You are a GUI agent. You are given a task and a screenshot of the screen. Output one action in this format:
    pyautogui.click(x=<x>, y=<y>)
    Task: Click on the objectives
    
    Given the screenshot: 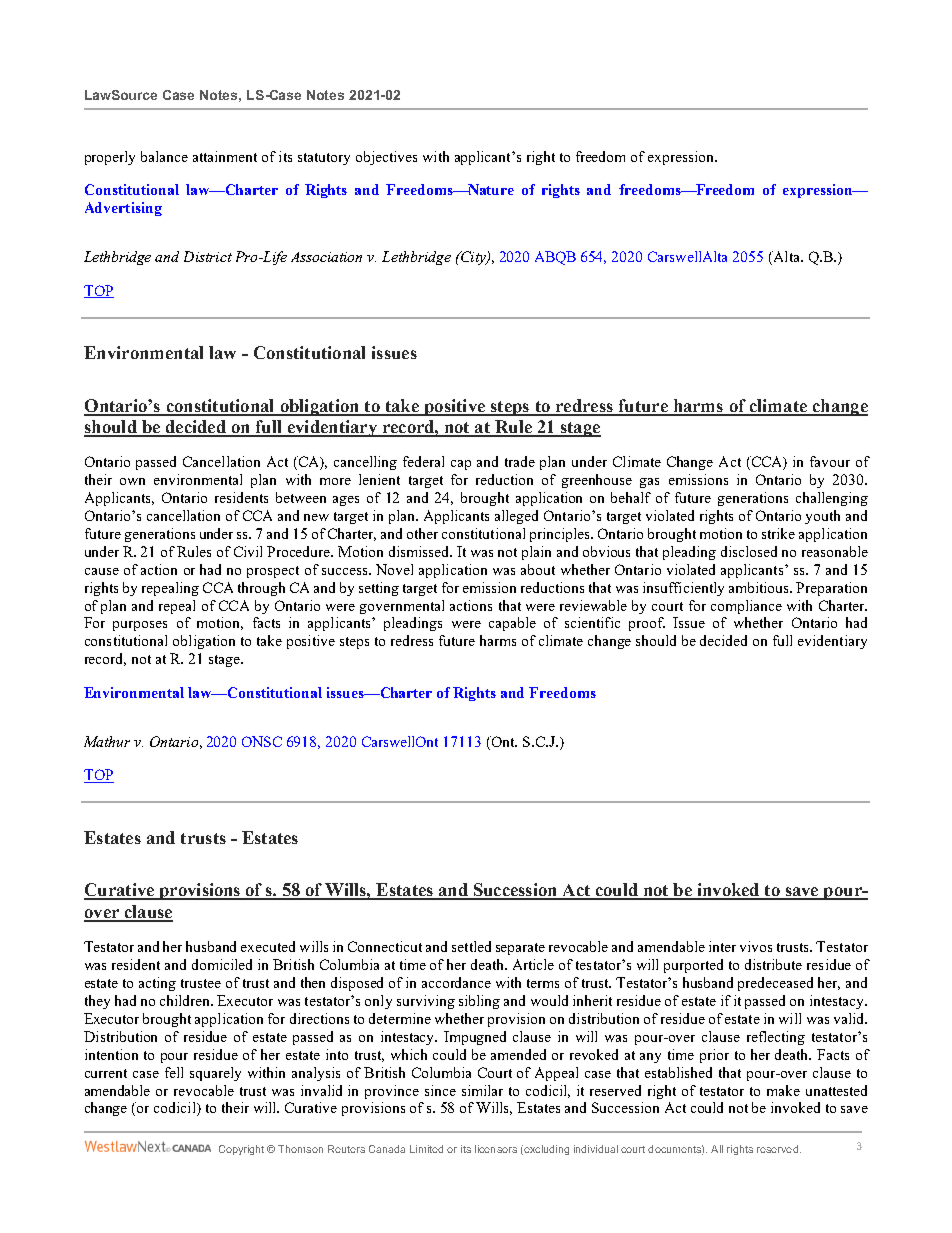 What is the action you would take?
    pyautogui.click(x=386, y=158)
